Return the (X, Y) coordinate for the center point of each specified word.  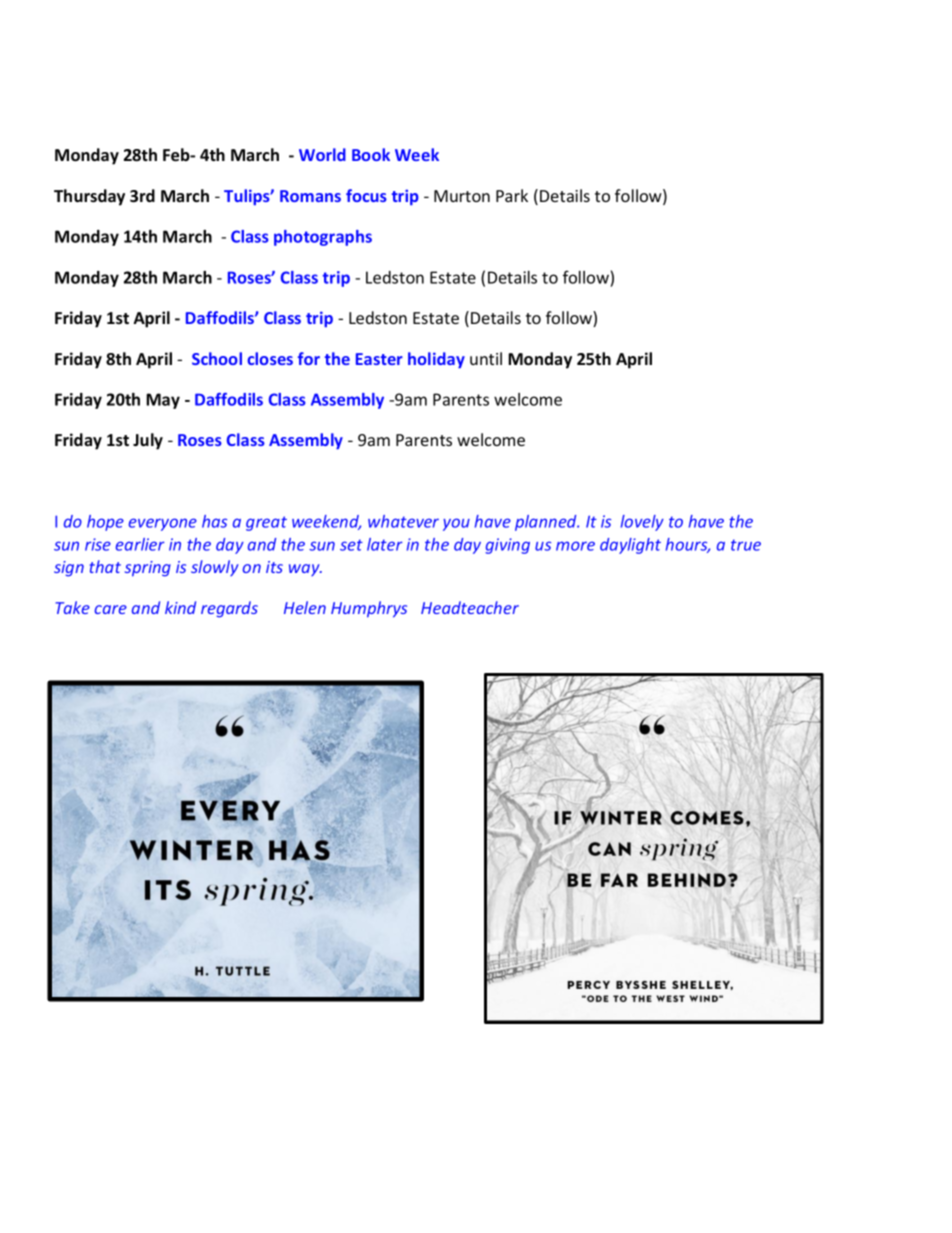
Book (371, 154)
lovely (642, 523)
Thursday (89, 197)
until (486, 358)
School (217, 358)
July (148, 441)
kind (180, 607)
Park (512, 195)
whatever (403, 521)
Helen (305, 607)
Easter (379, 359)
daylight (630, 546)
